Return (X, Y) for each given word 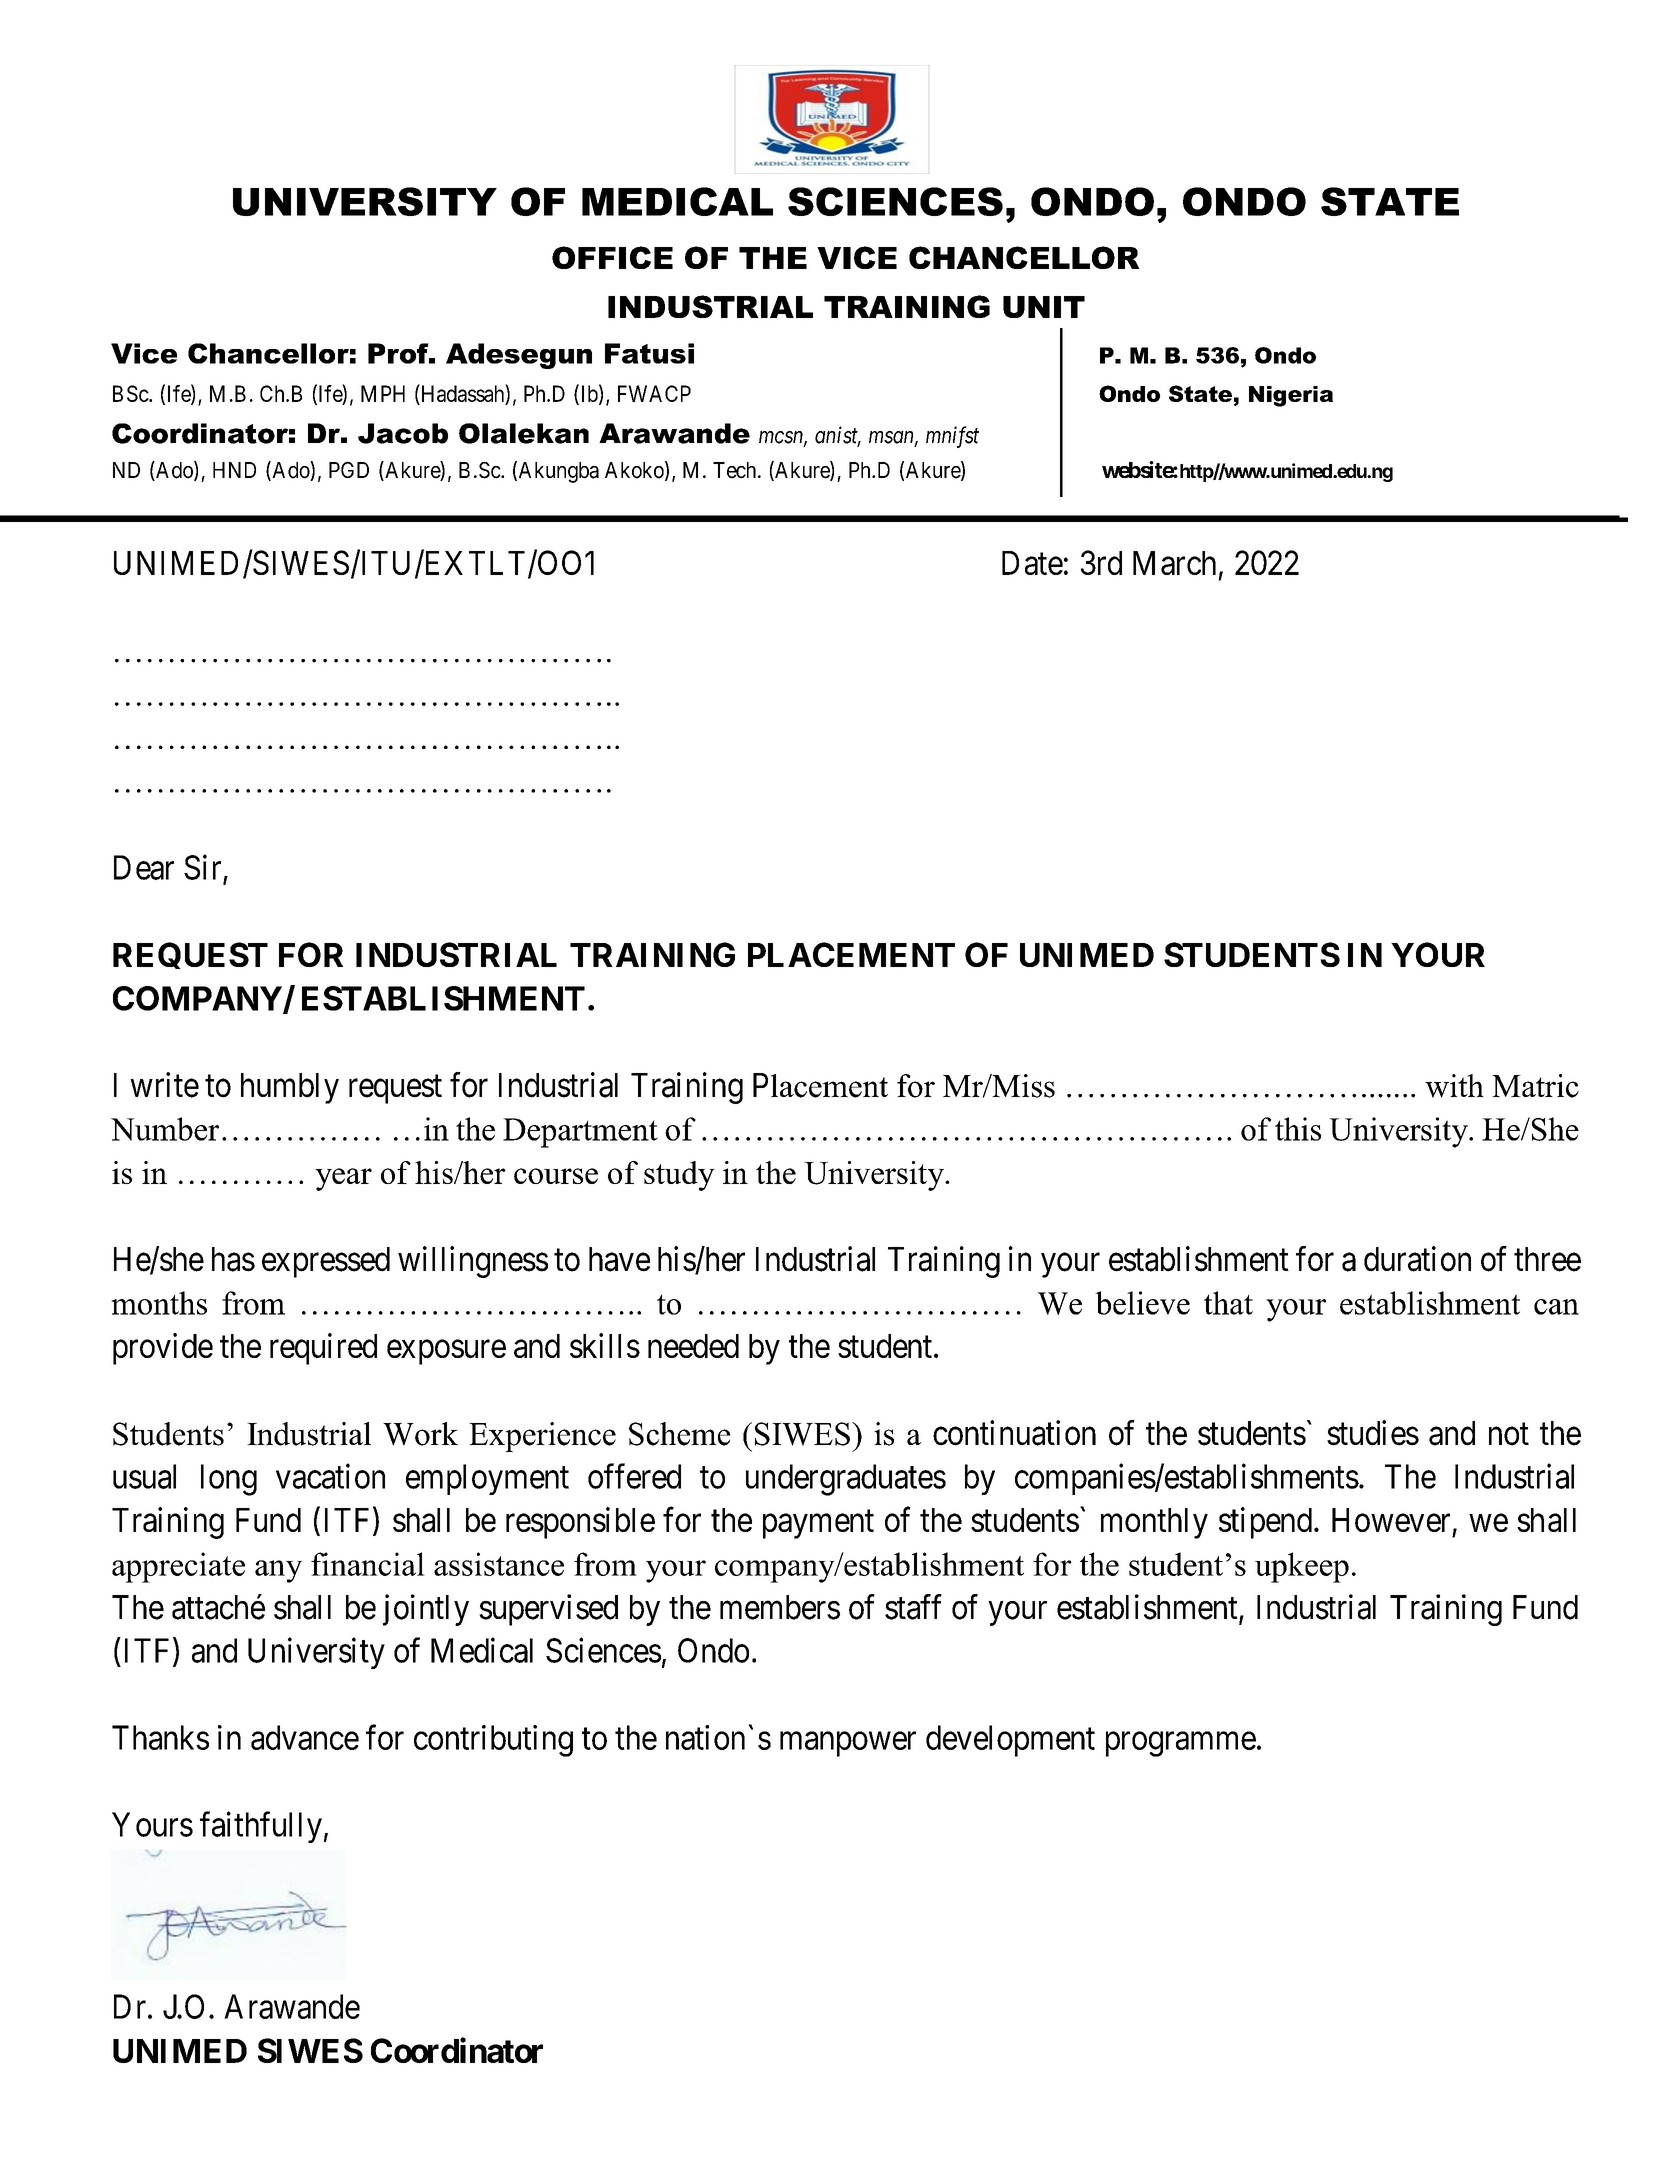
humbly (290, 1088)
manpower (848, 1744)
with (1454, 1086)
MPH (383, 393)
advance (305, 1737)
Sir (202, 867)
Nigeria (1291, 396)
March (1174, 563)
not (1509, 1434)
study (679, 1176)
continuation (1014, 1433)
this (1298, 1129)
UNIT (1044, 307)
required (323, 1349)
